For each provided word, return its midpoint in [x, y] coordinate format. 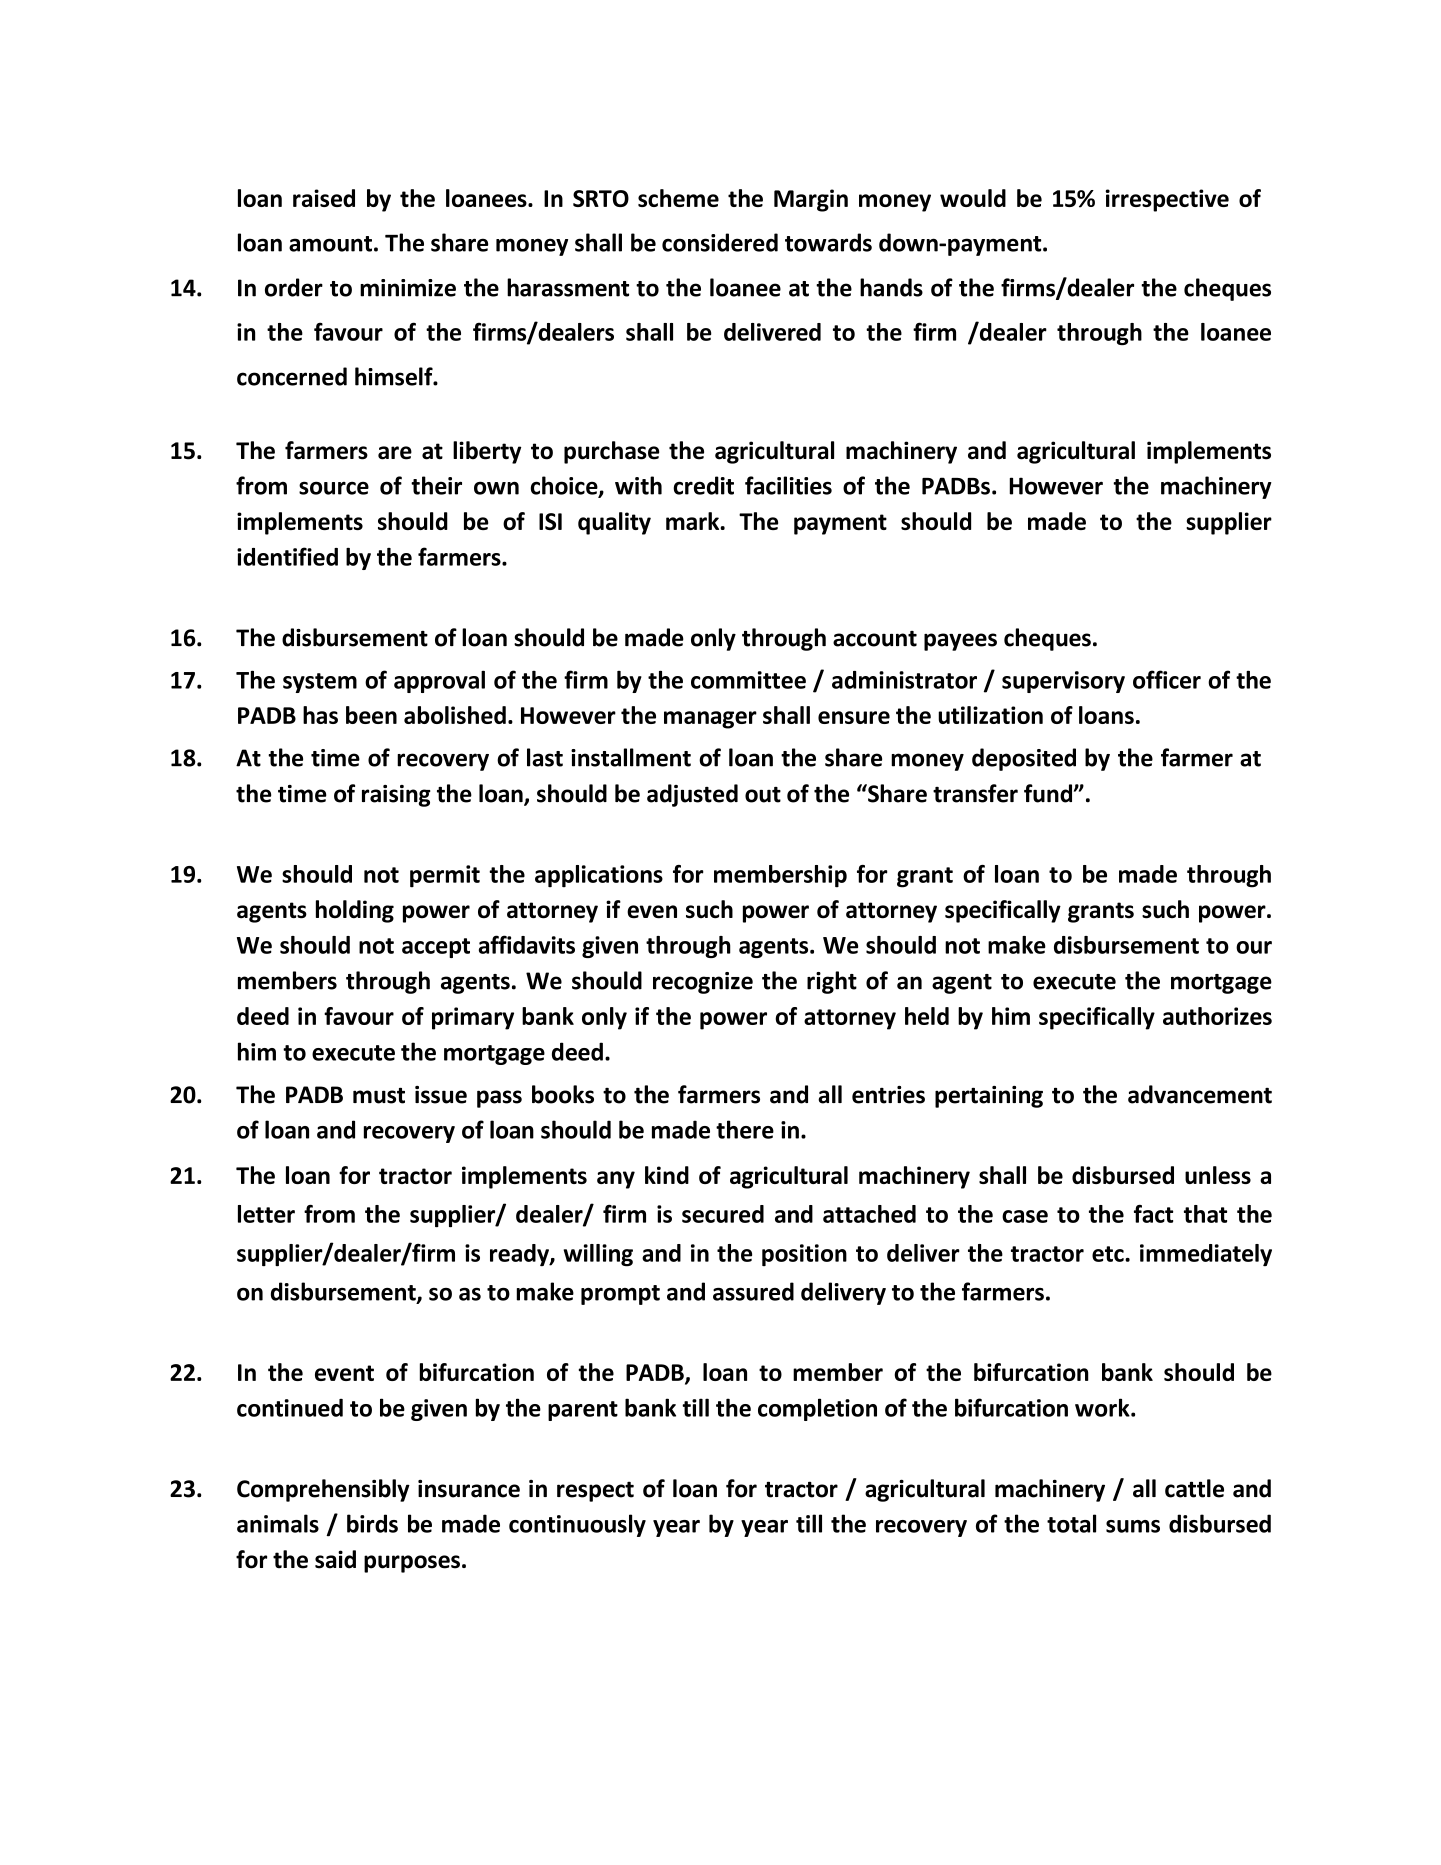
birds [372, 1523]
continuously [577, 1525]
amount [330, 244]
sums [1133, 1526]
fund [1049, 793]
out [763, 795]
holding [355, 911]
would [973, 198]
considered [720, 242]
